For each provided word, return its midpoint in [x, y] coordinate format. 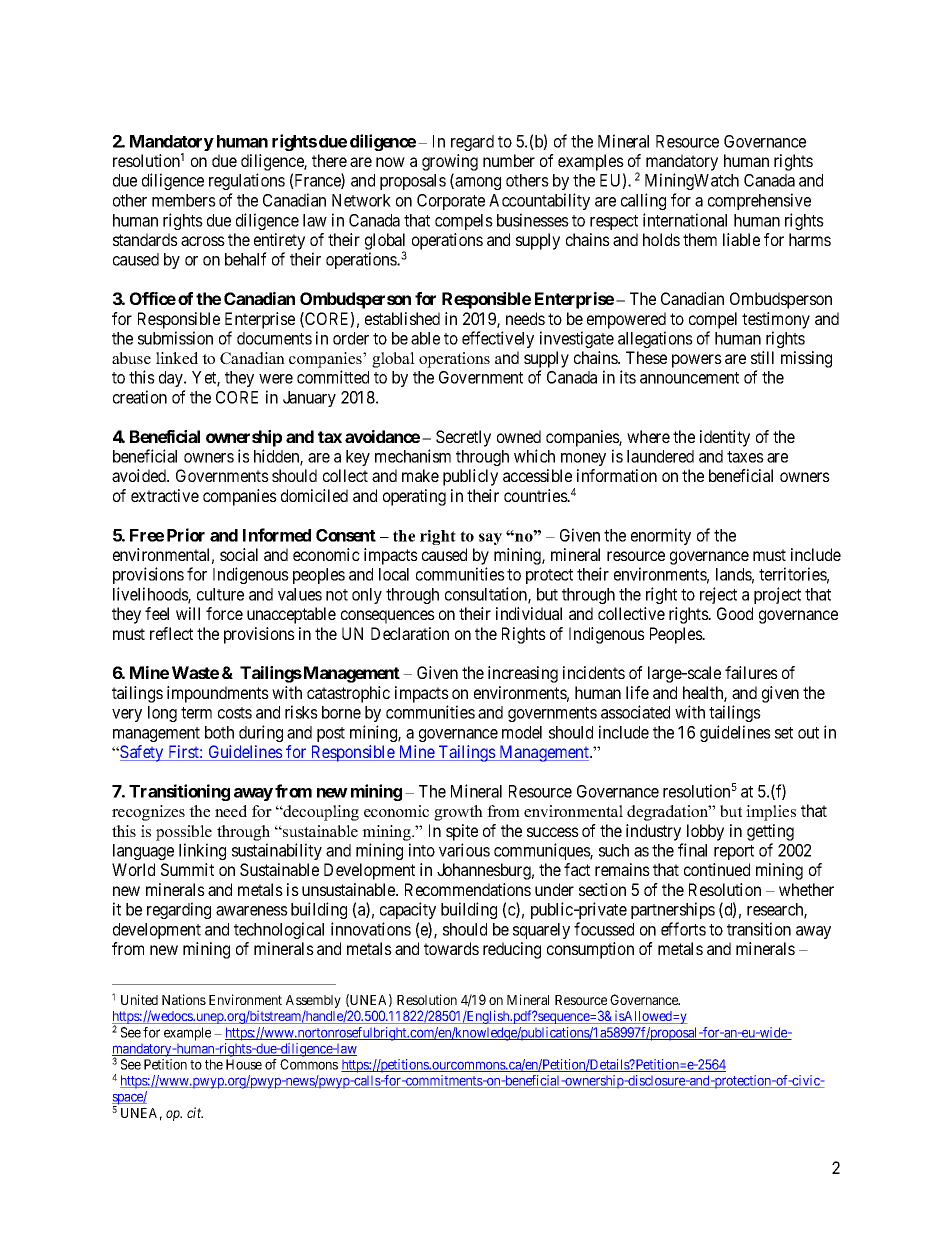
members [184, 200]
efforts [683, 929]
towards [451, 948]
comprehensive [759, 201]
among [477, 183]
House [244, 1064]
